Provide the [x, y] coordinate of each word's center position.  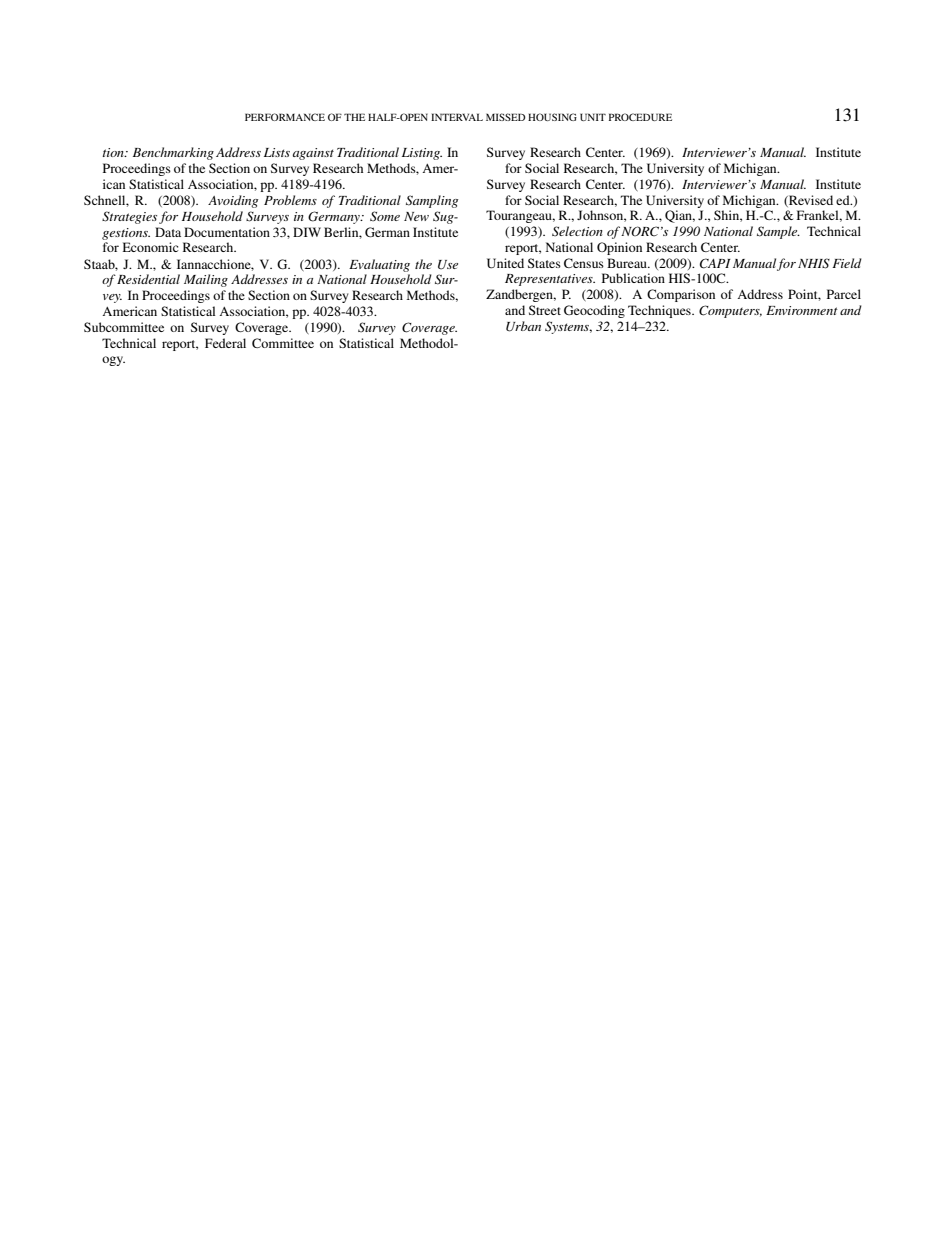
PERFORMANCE [285, 117]
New [416, 216]
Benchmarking [173, 153]
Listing [422, 154]
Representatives [550, 280]
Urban [523, 326]
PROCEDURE [640, 117]
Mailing [206, 280]
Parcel [844, 294]
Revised [810, 201]
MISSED [506, 117]
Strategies [129, 217]
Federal [225, 343]
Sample [778, 232]
